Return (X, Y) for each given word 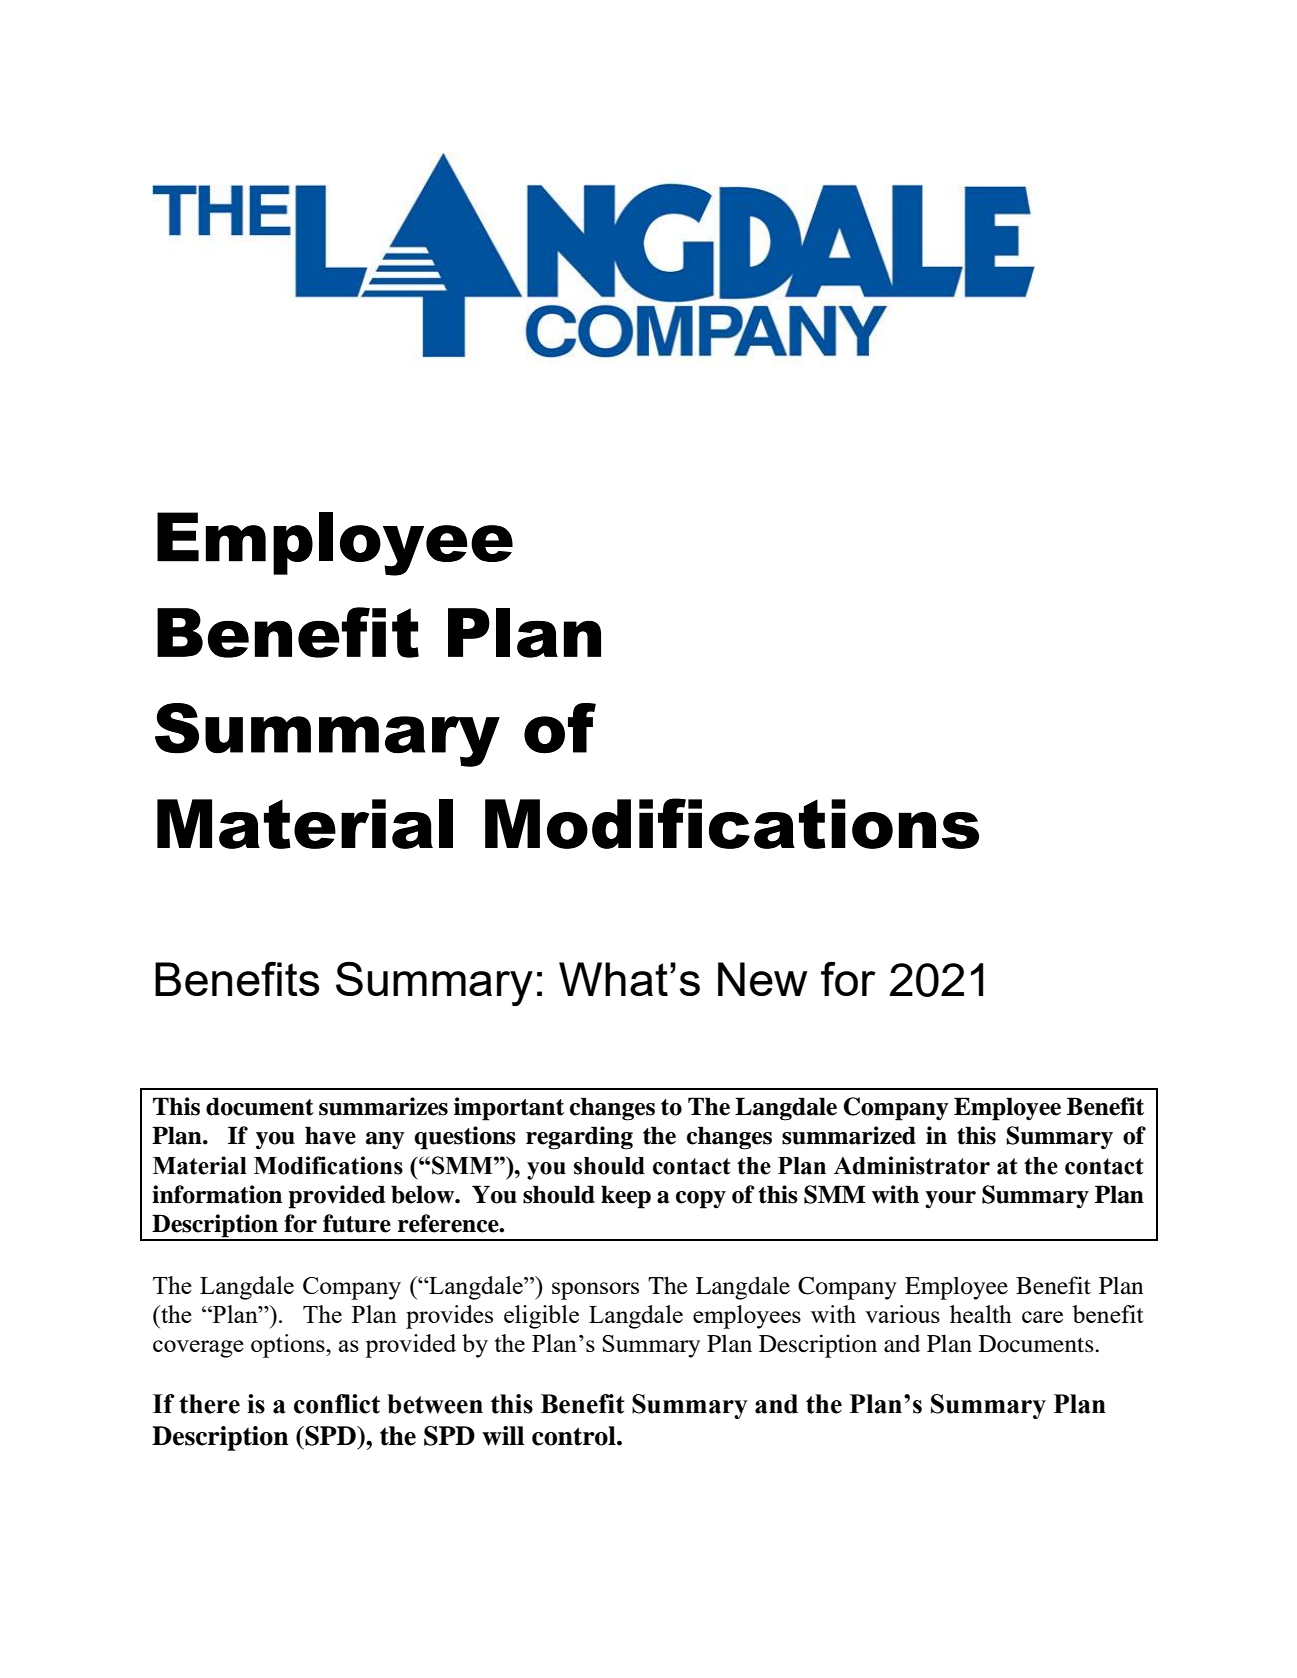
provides (449, 1317)
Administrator (912, 1165)
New (762, 979)
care (1042, 1317)
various (902, 1314)
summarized (849, 1135)
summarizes (383, 1106)
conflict (337, 1404)
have (330, 1135)
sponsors (595, 1291)
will (503, 1436)
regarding (579, 1138)
